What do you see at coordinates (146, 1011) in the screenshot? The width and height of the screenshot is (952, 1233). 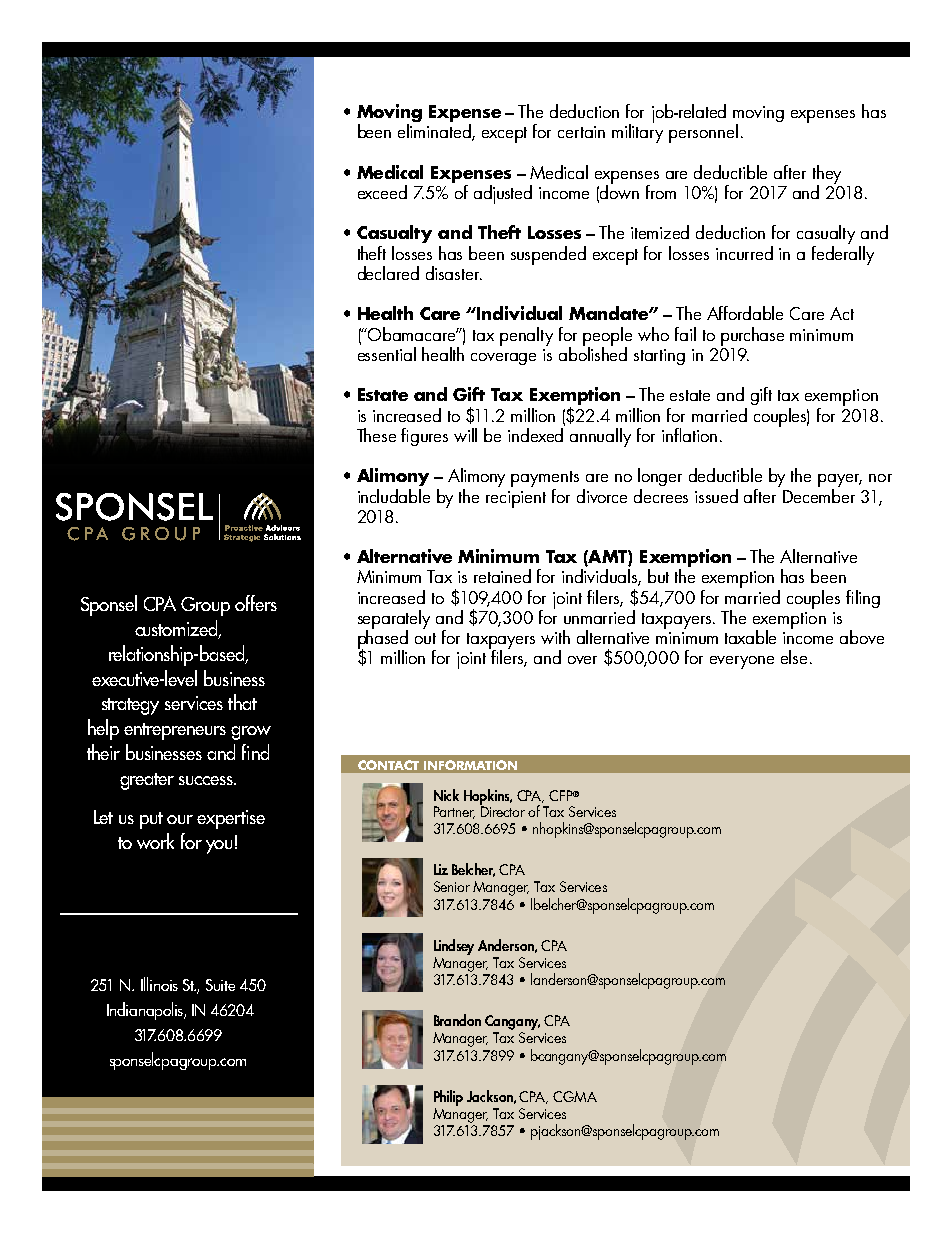 I see `Indianapolis` at bounding box center [146, 1011].
